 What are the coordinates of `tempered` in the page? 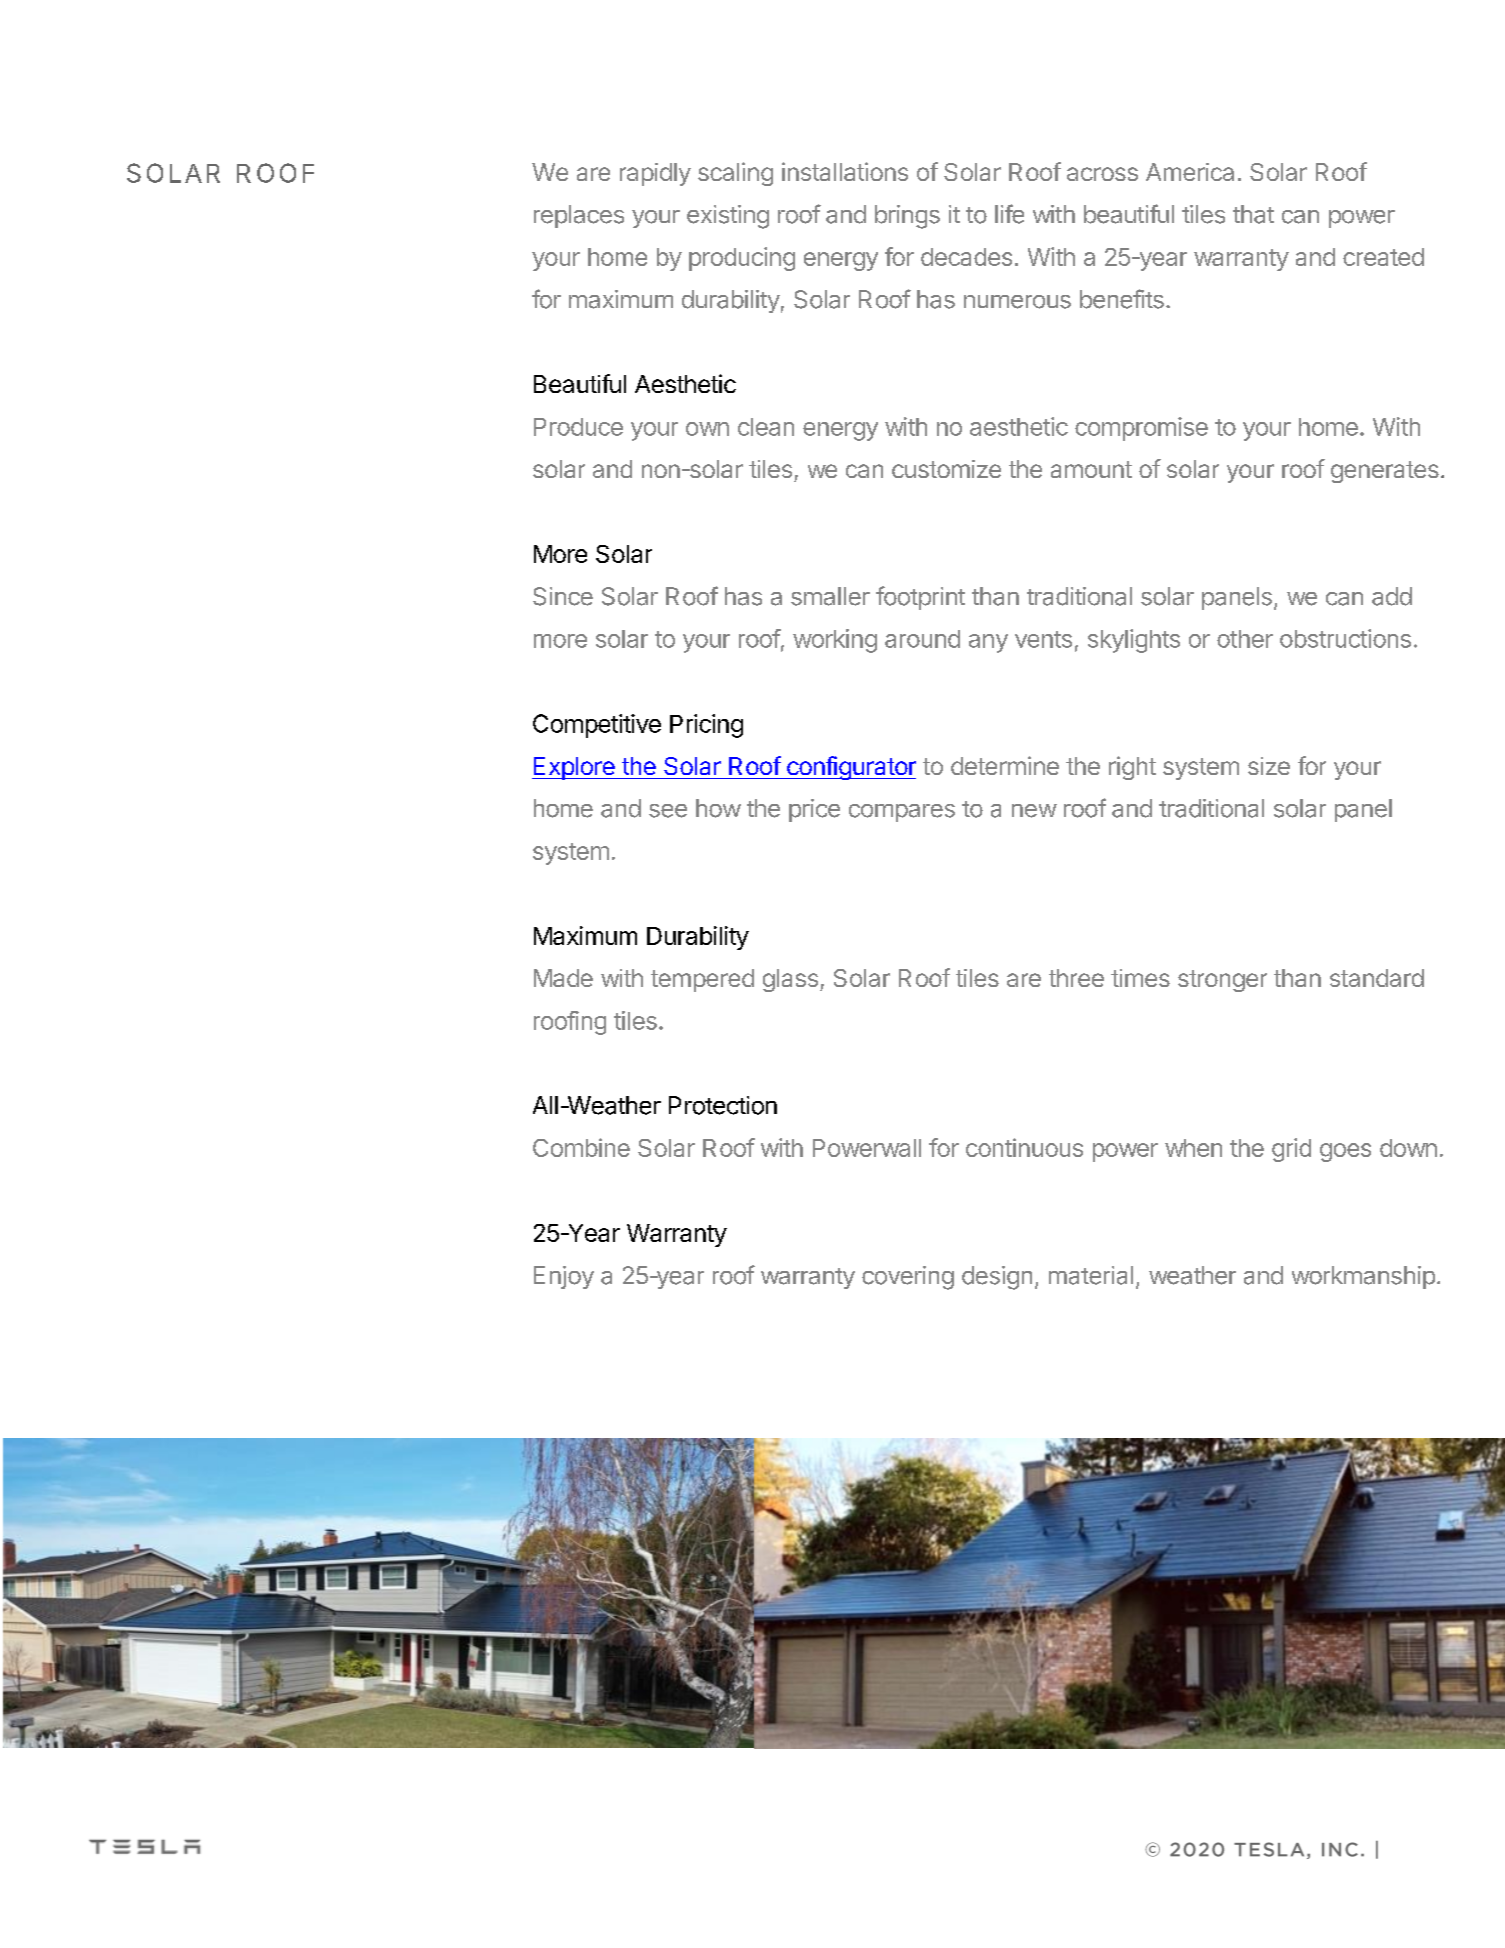 It's located at (702, 980).
